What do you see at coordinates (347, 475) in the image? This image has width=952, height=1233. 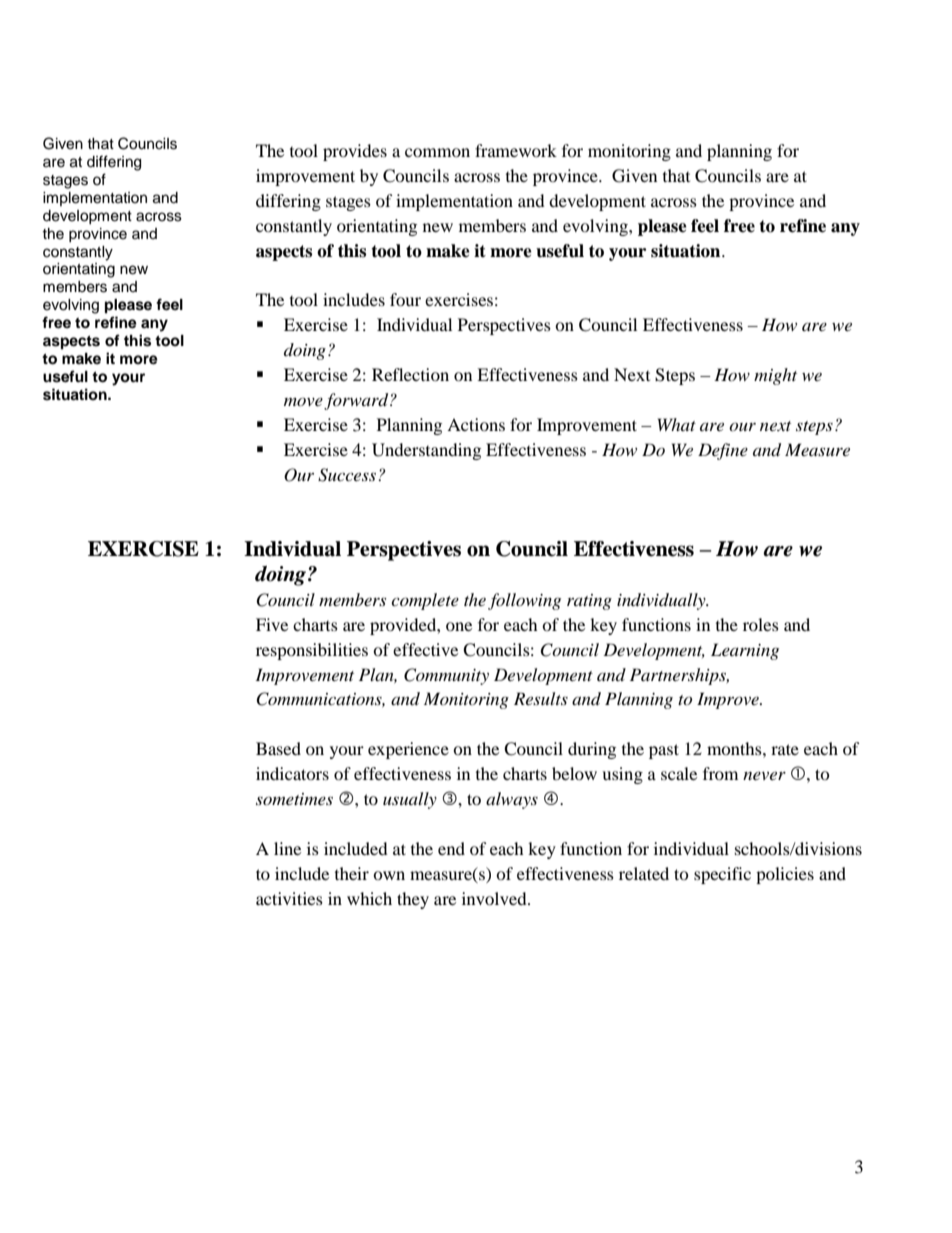 I see `Success` at bounding box center [347, 475].
